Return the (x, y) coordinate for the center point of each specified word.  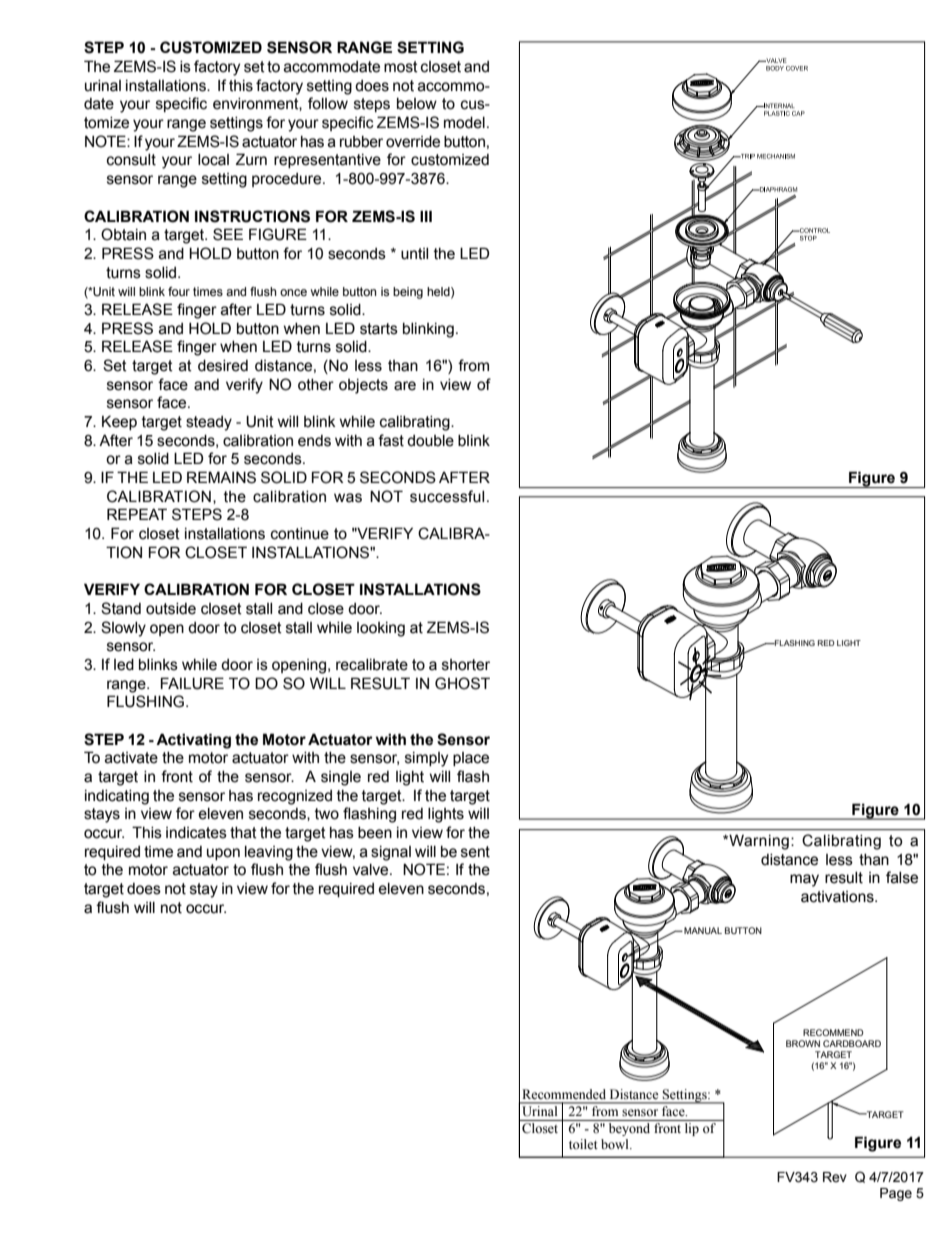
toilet (583, 1144)
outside (171, 609)
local (213, 160)
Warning (758, 842)
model (464, 123)
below (417, 104)
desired (223, 366)
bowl (616, 1144)
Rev (835, 1177)
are (405, 386)
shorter (466, 665)
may (804, 880)
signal (391, 853)
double (430, 441)
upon (223, 854)
